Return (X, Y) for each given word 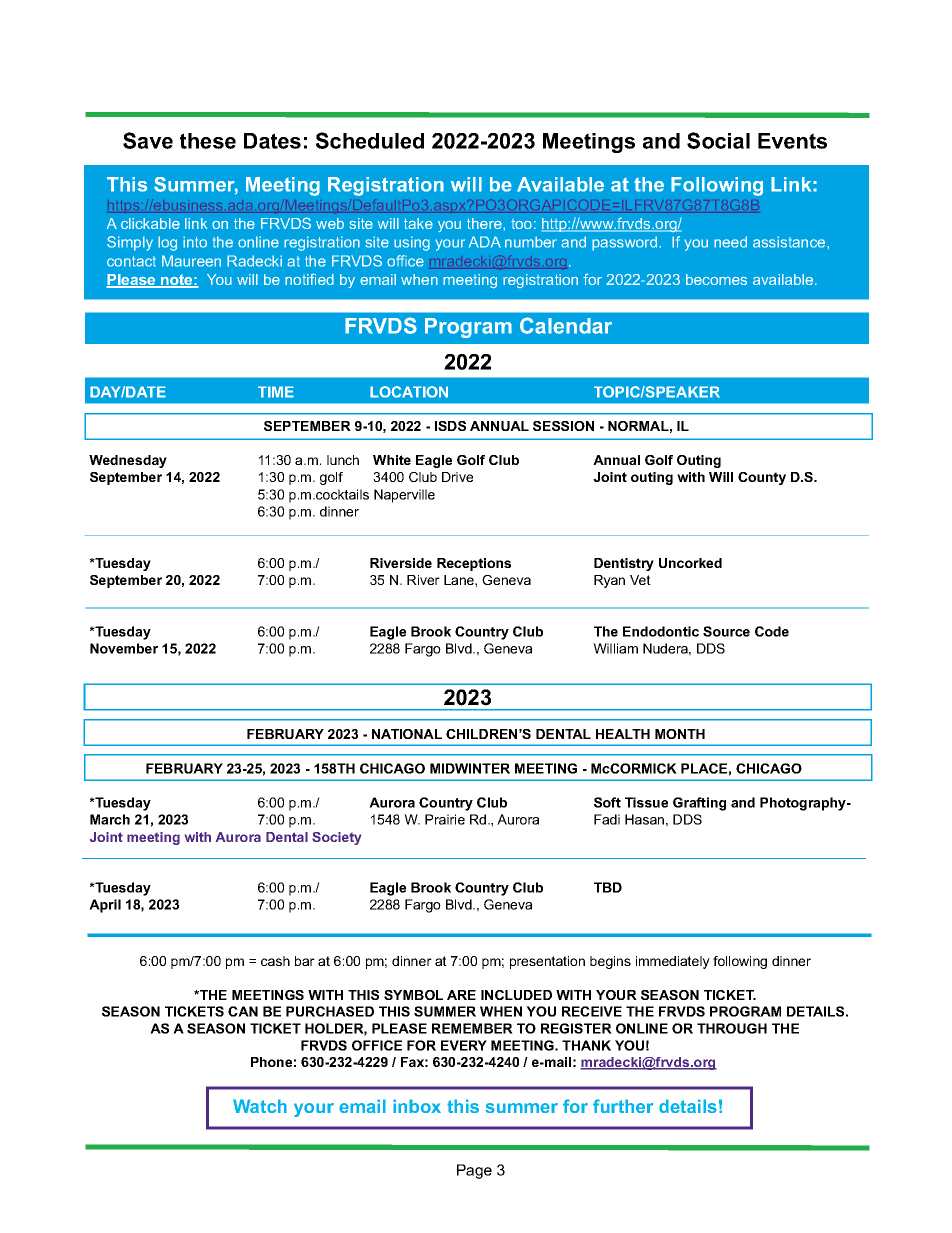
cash (275, 961)
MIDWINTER (470, 768)
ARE (461, 995)
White (392, 460)
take (418, 223)
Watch (260, 1106)
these (208, 141)
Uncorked (690, 563)
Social (718, 140)
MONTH (680, 734)
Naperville (404, 496)
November (124, 648)
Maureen (191, 261)
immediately (673, 962)
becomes (716, 279)
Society (336, 838)
